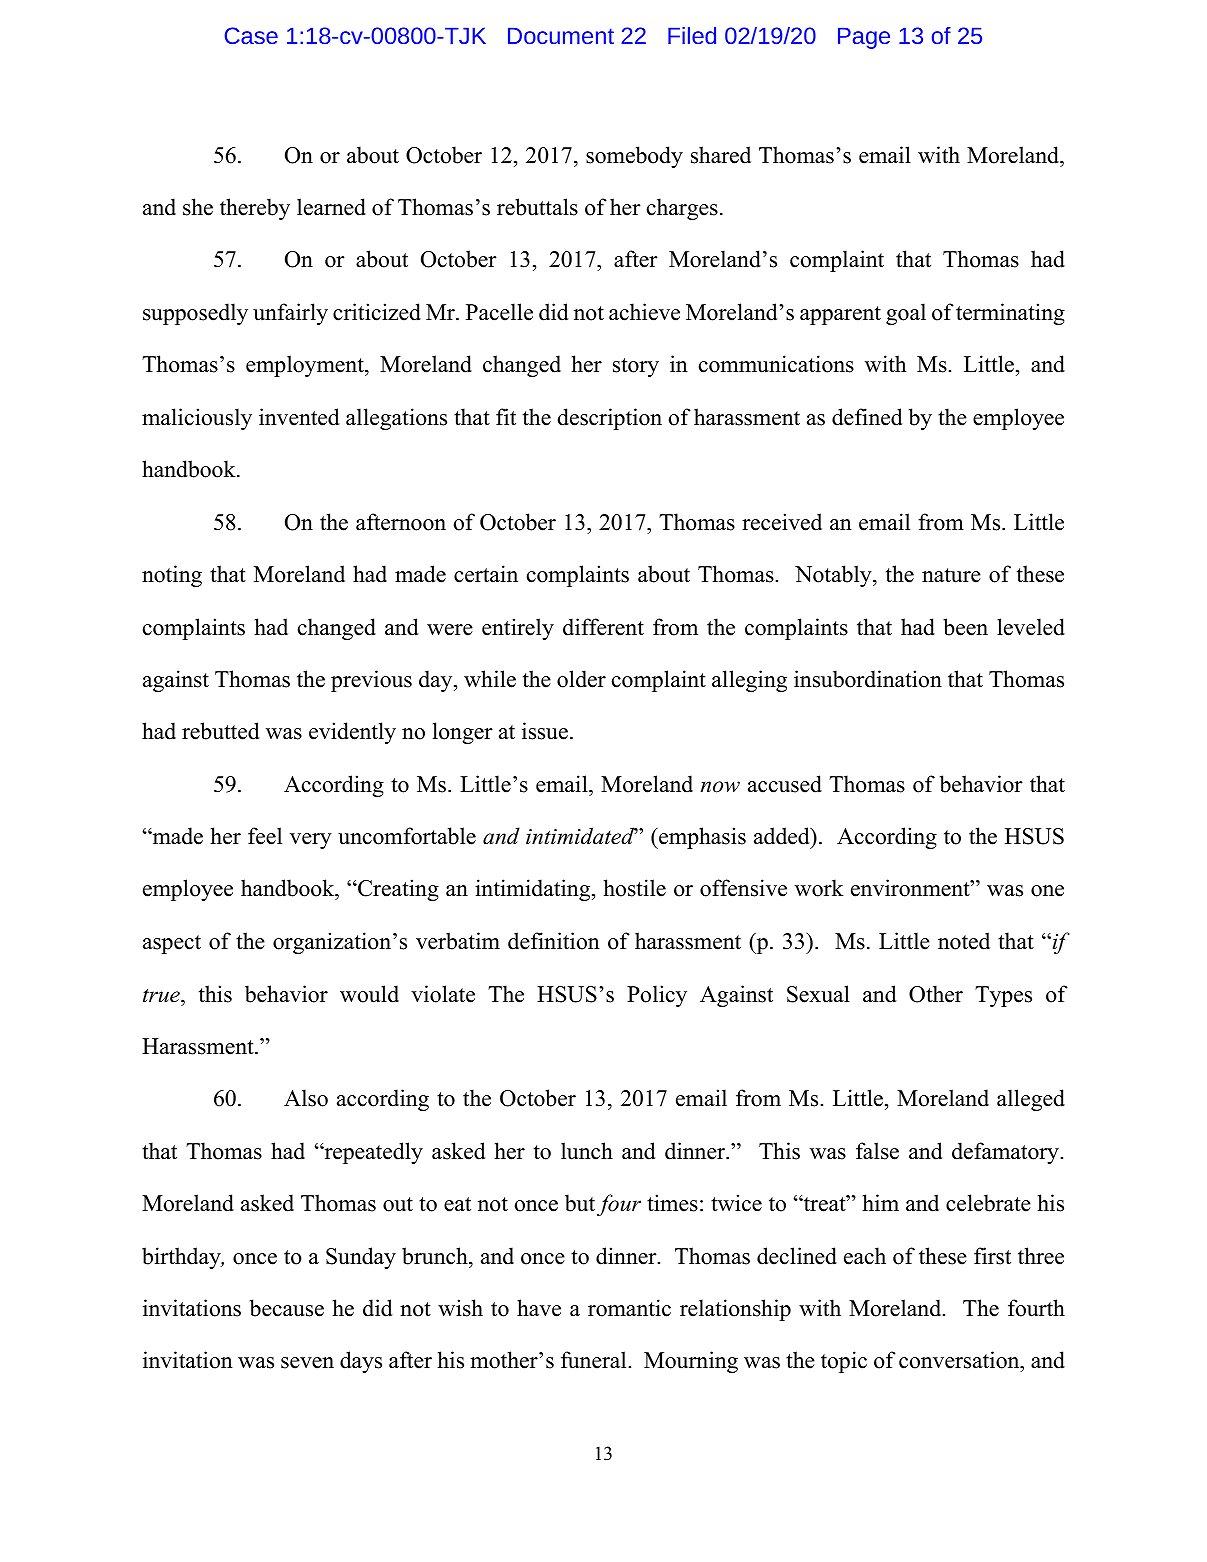  I want to click on because, so click(287, 1308).
